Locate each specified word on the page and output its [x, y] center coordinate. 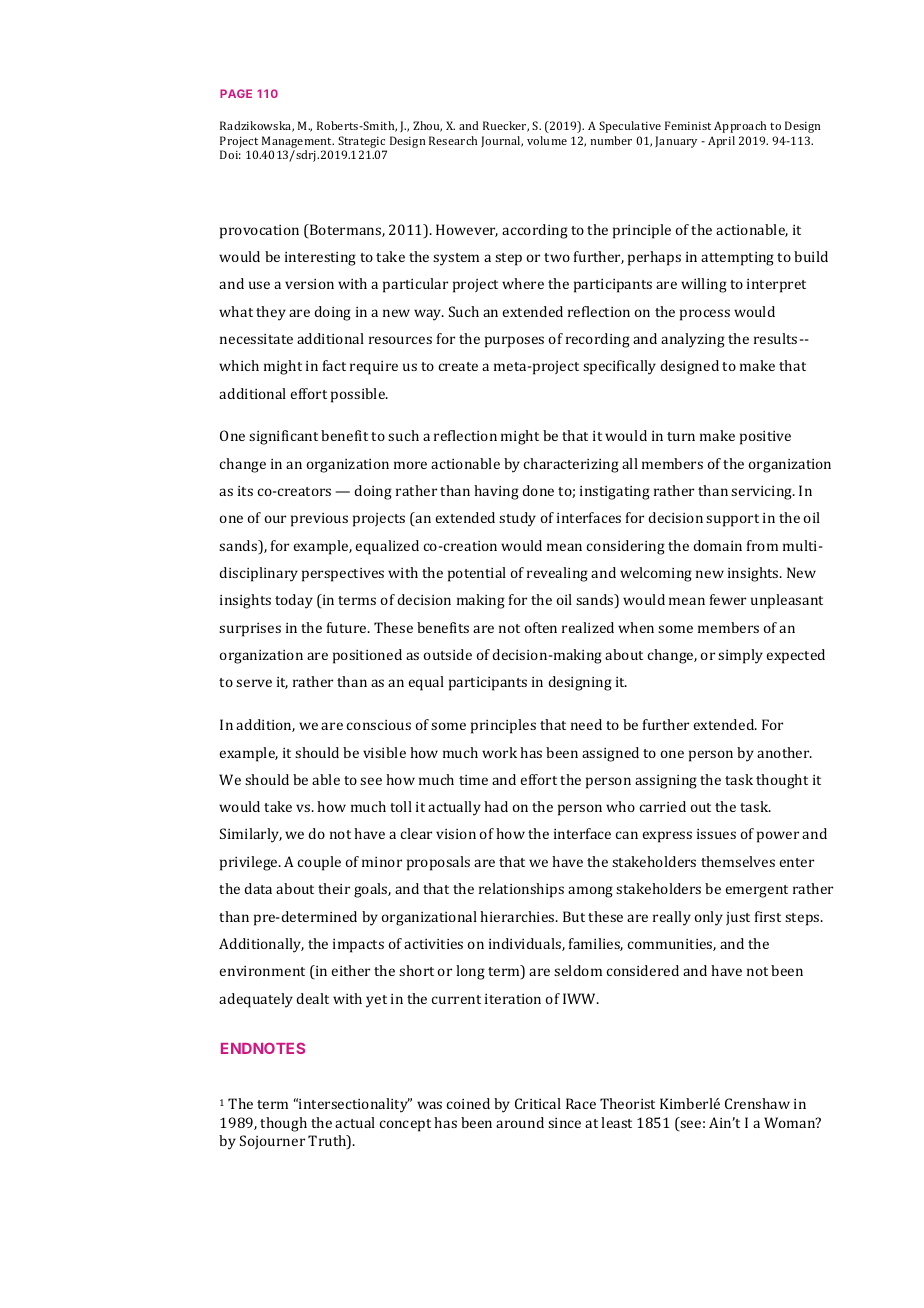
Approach [740, 127]
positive [765, 438]
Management [298, 143]
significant [283, 437]
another [784, 752]
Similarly [251, 835]
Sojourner [272, 1142]
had [496, 806]
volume [547, 140]
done [538, 490]
